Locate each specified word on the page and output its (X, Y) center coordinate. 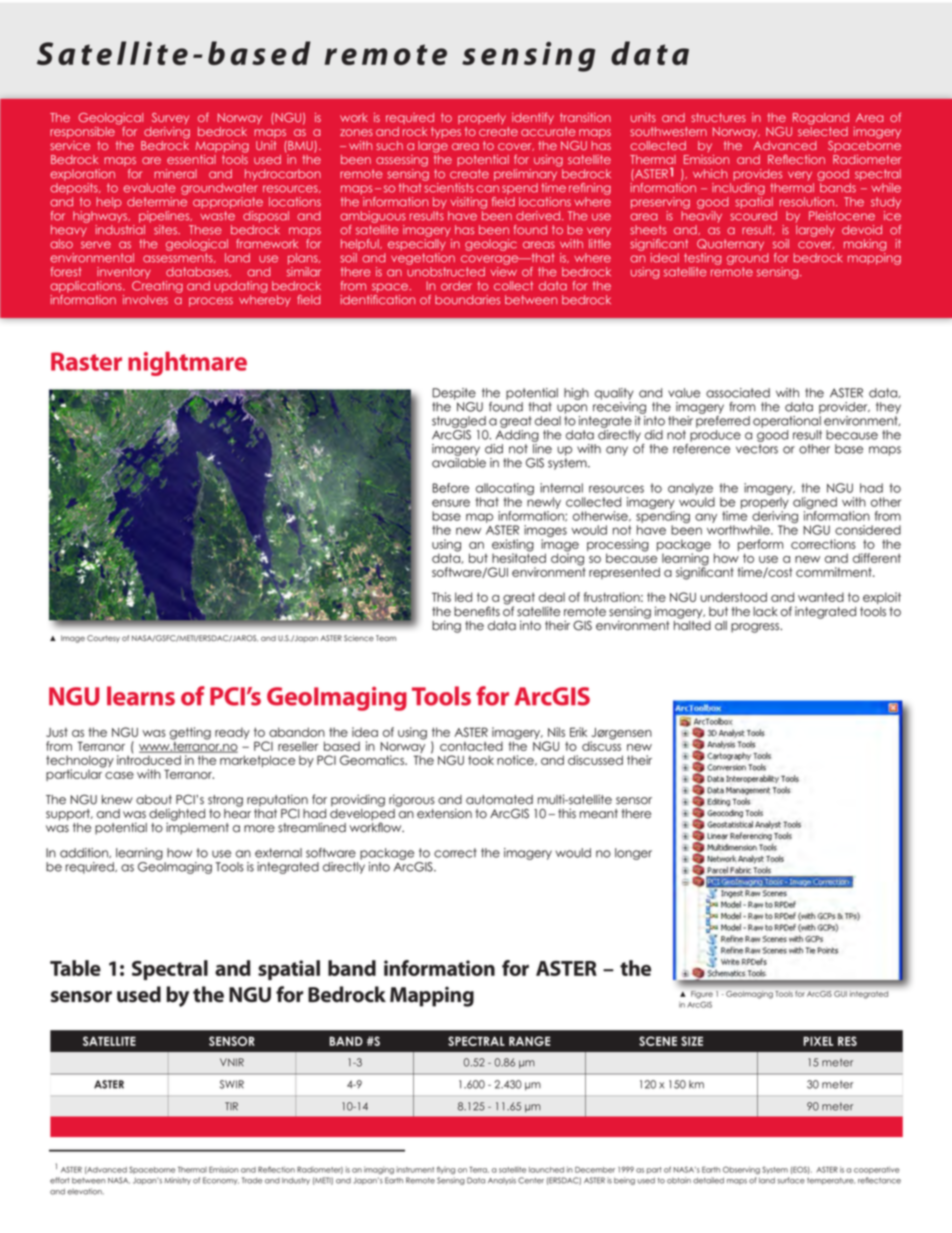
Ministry (177, 1181)
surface (791, 1180)
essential (191, 159)
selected (823, 130)
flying (446, 1170)
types (446, 133)
